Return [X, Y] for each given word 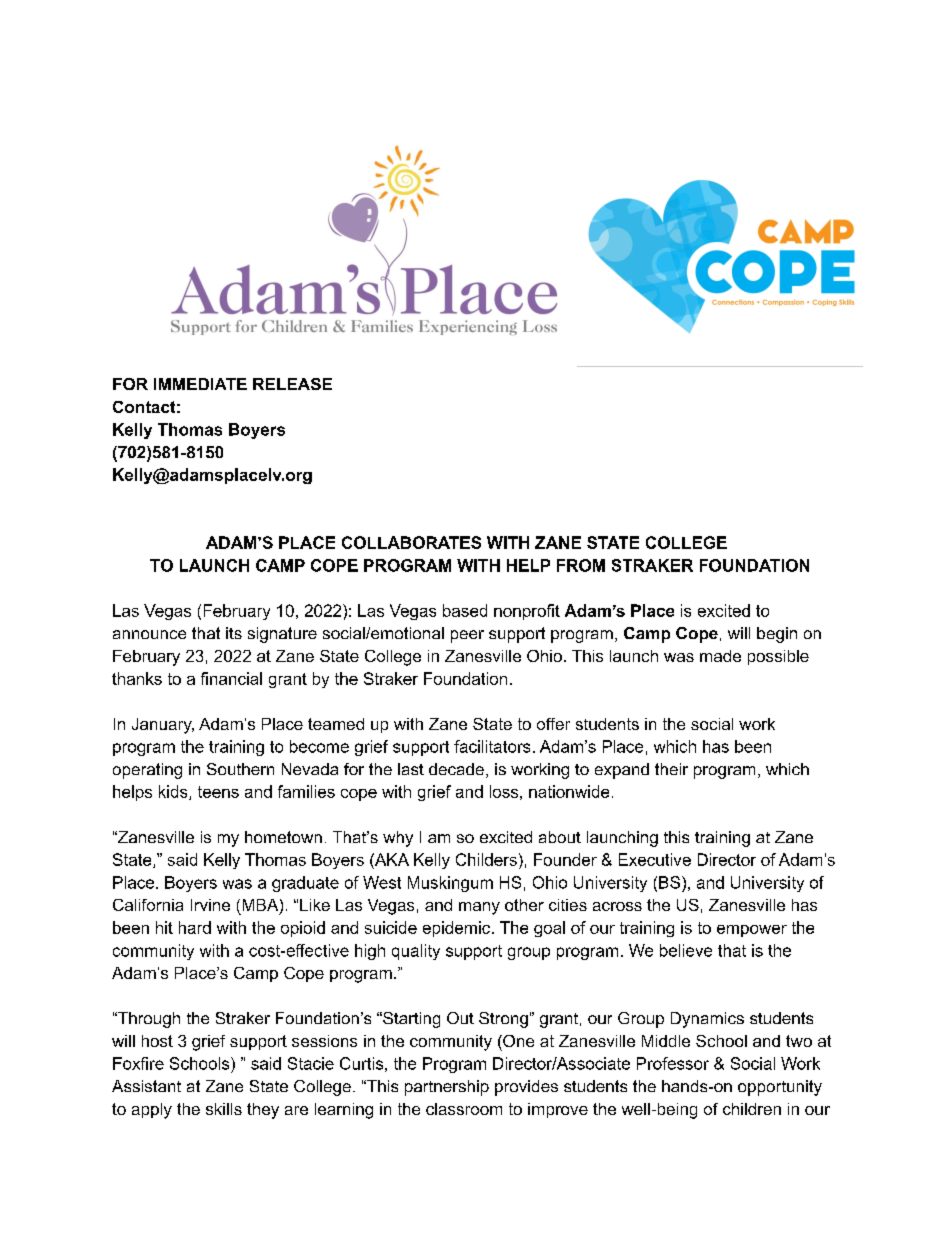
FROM [581, 565]
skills [224, 1109]
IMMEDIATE [200, 384]
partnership [447, 1088]
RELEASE [292, 384]
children [752, 1109]
